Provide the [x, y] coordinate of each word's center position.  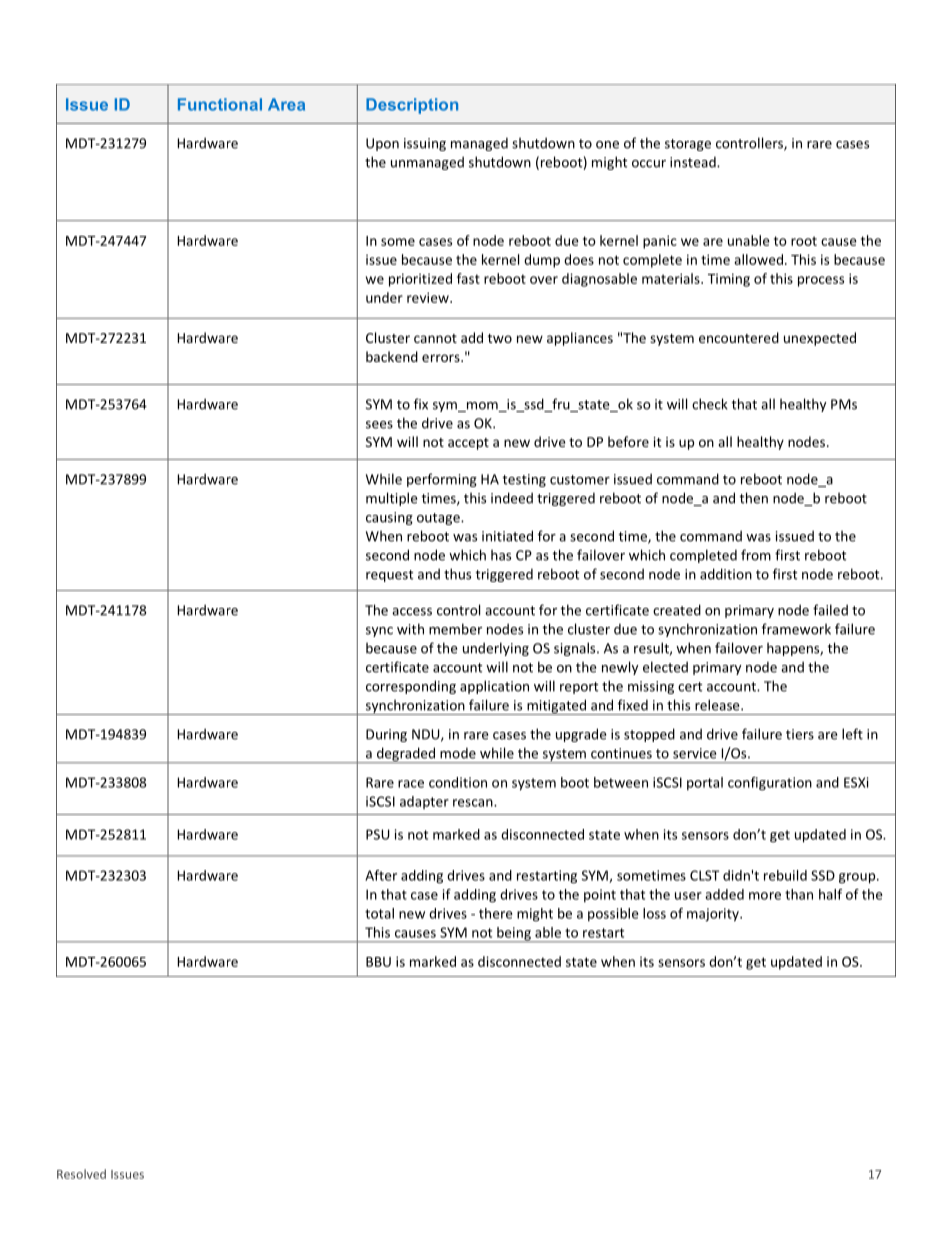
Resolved [81, 1174]
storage [688, 145]
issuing [425, 144]
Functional [220, 104]
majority [714, 915]
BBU [378, 962]
